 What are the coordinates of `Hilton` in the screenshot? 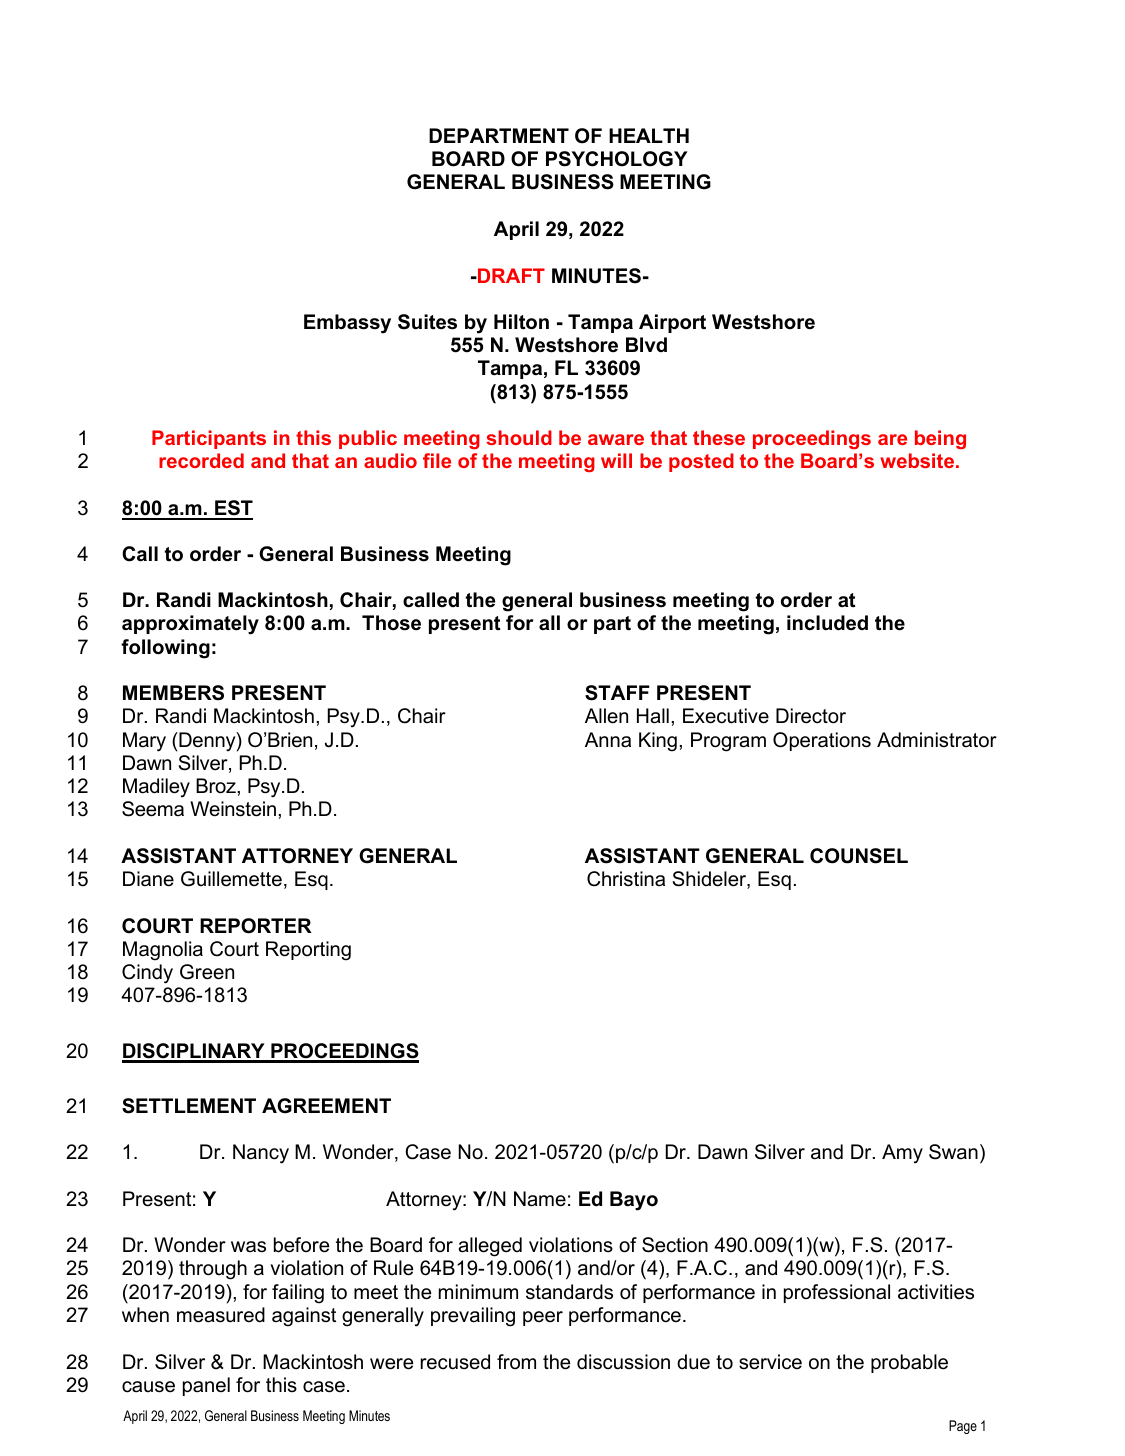 It's located at (521, 322).
